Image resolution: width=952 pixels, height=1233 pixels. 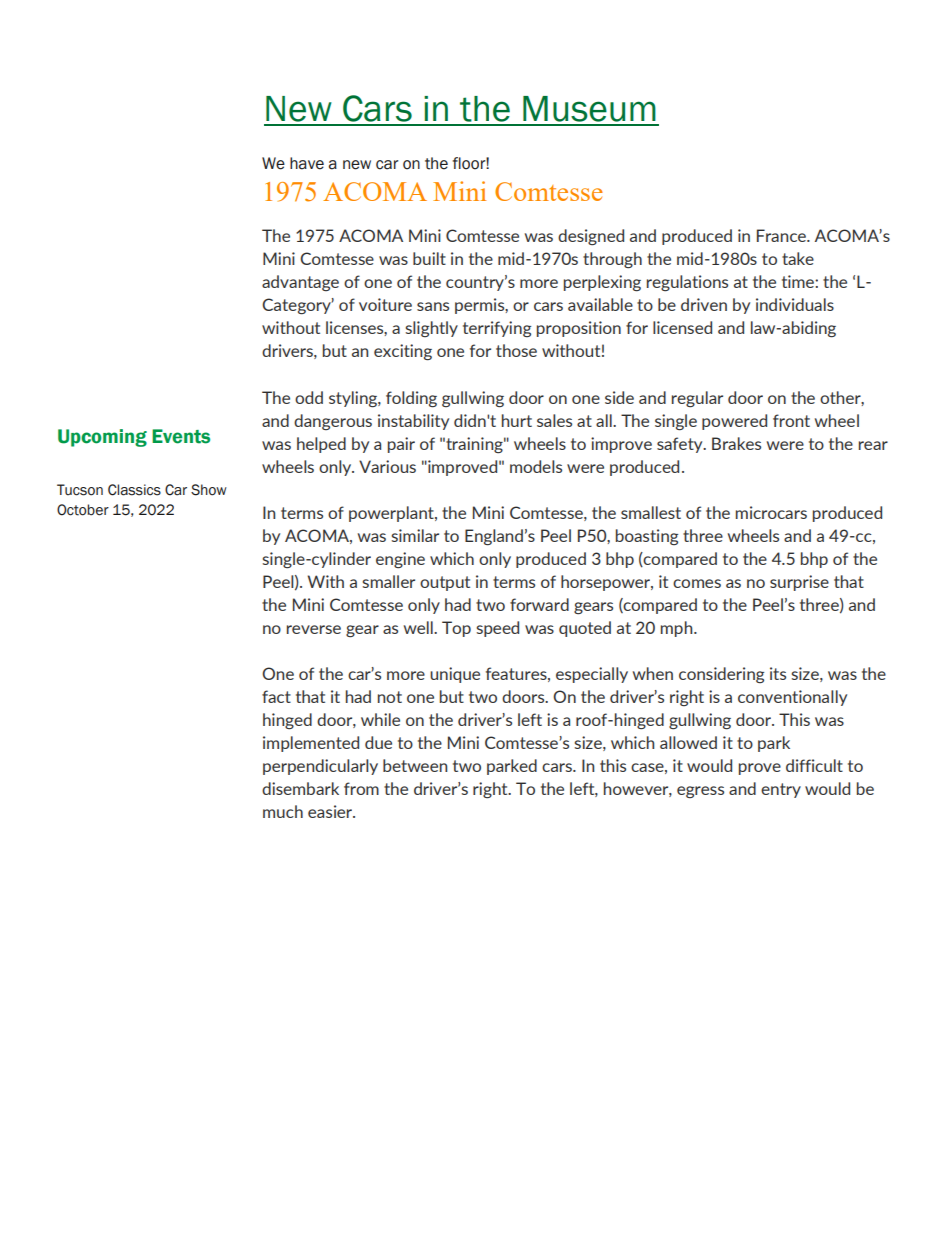 I want to click on have, so click(x=307, y=163).
